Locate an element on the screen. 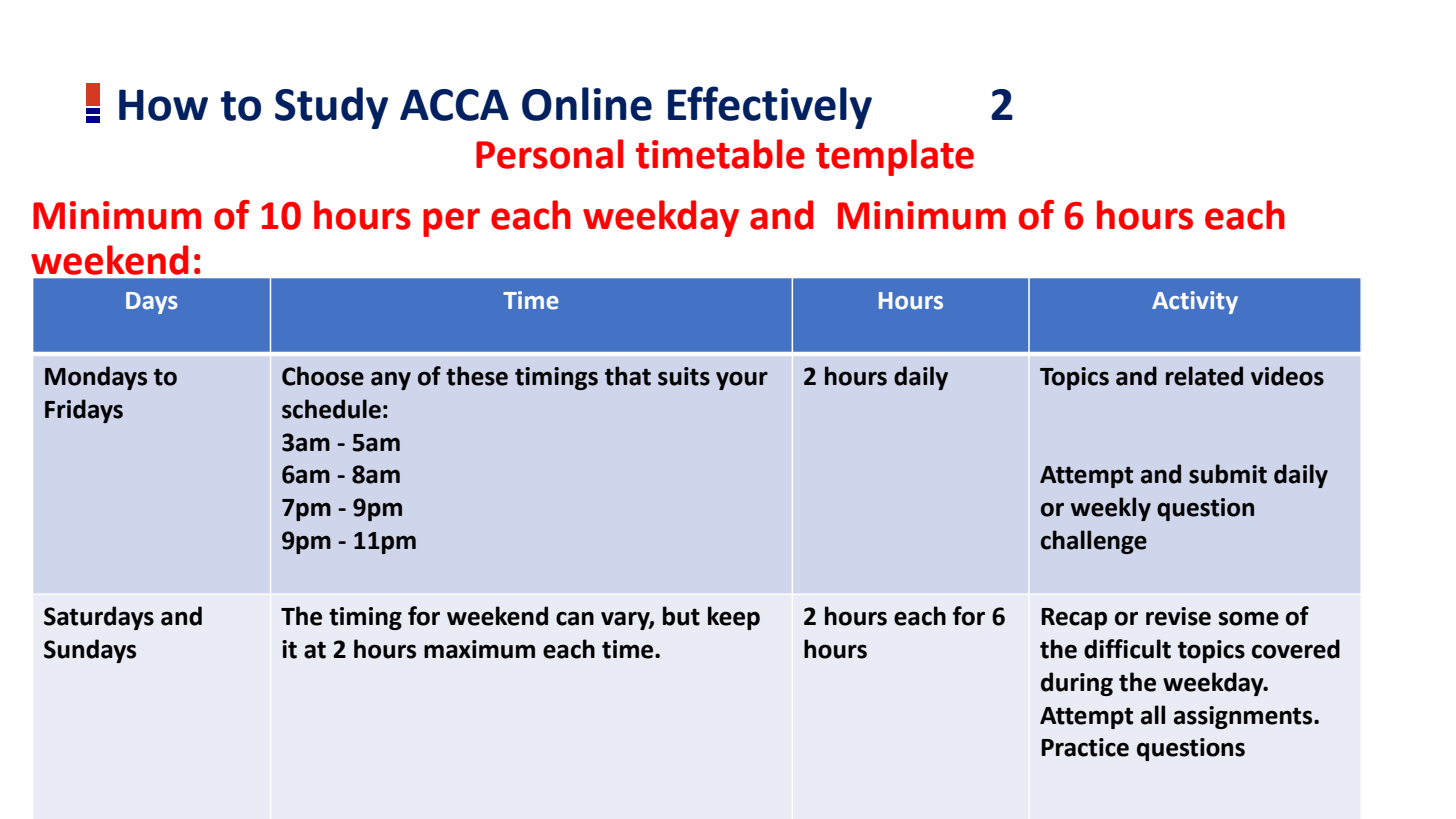 This screenshot has height=819, width=1456. keep is located at coordinates (734, 618).
